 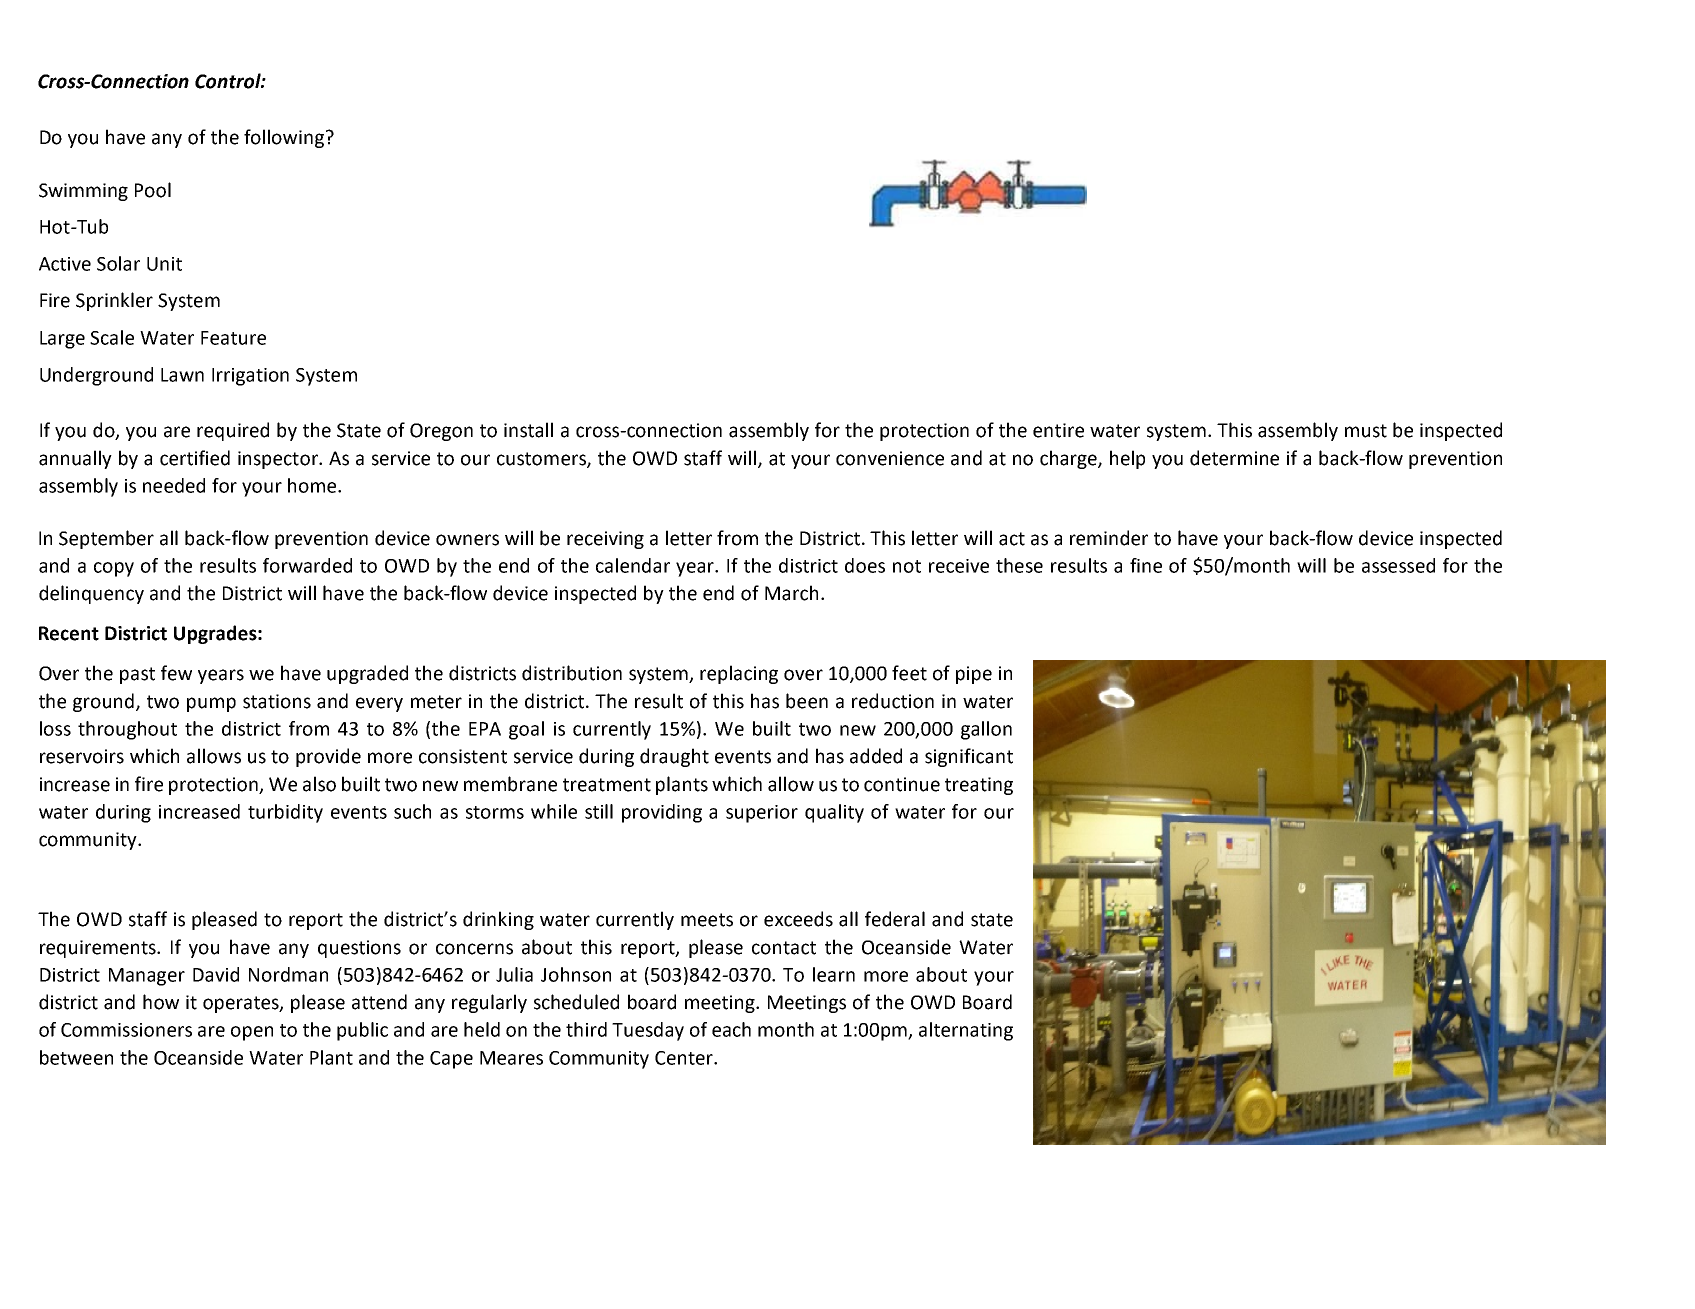 I want to click on open, so click(x=252, y=1033).
